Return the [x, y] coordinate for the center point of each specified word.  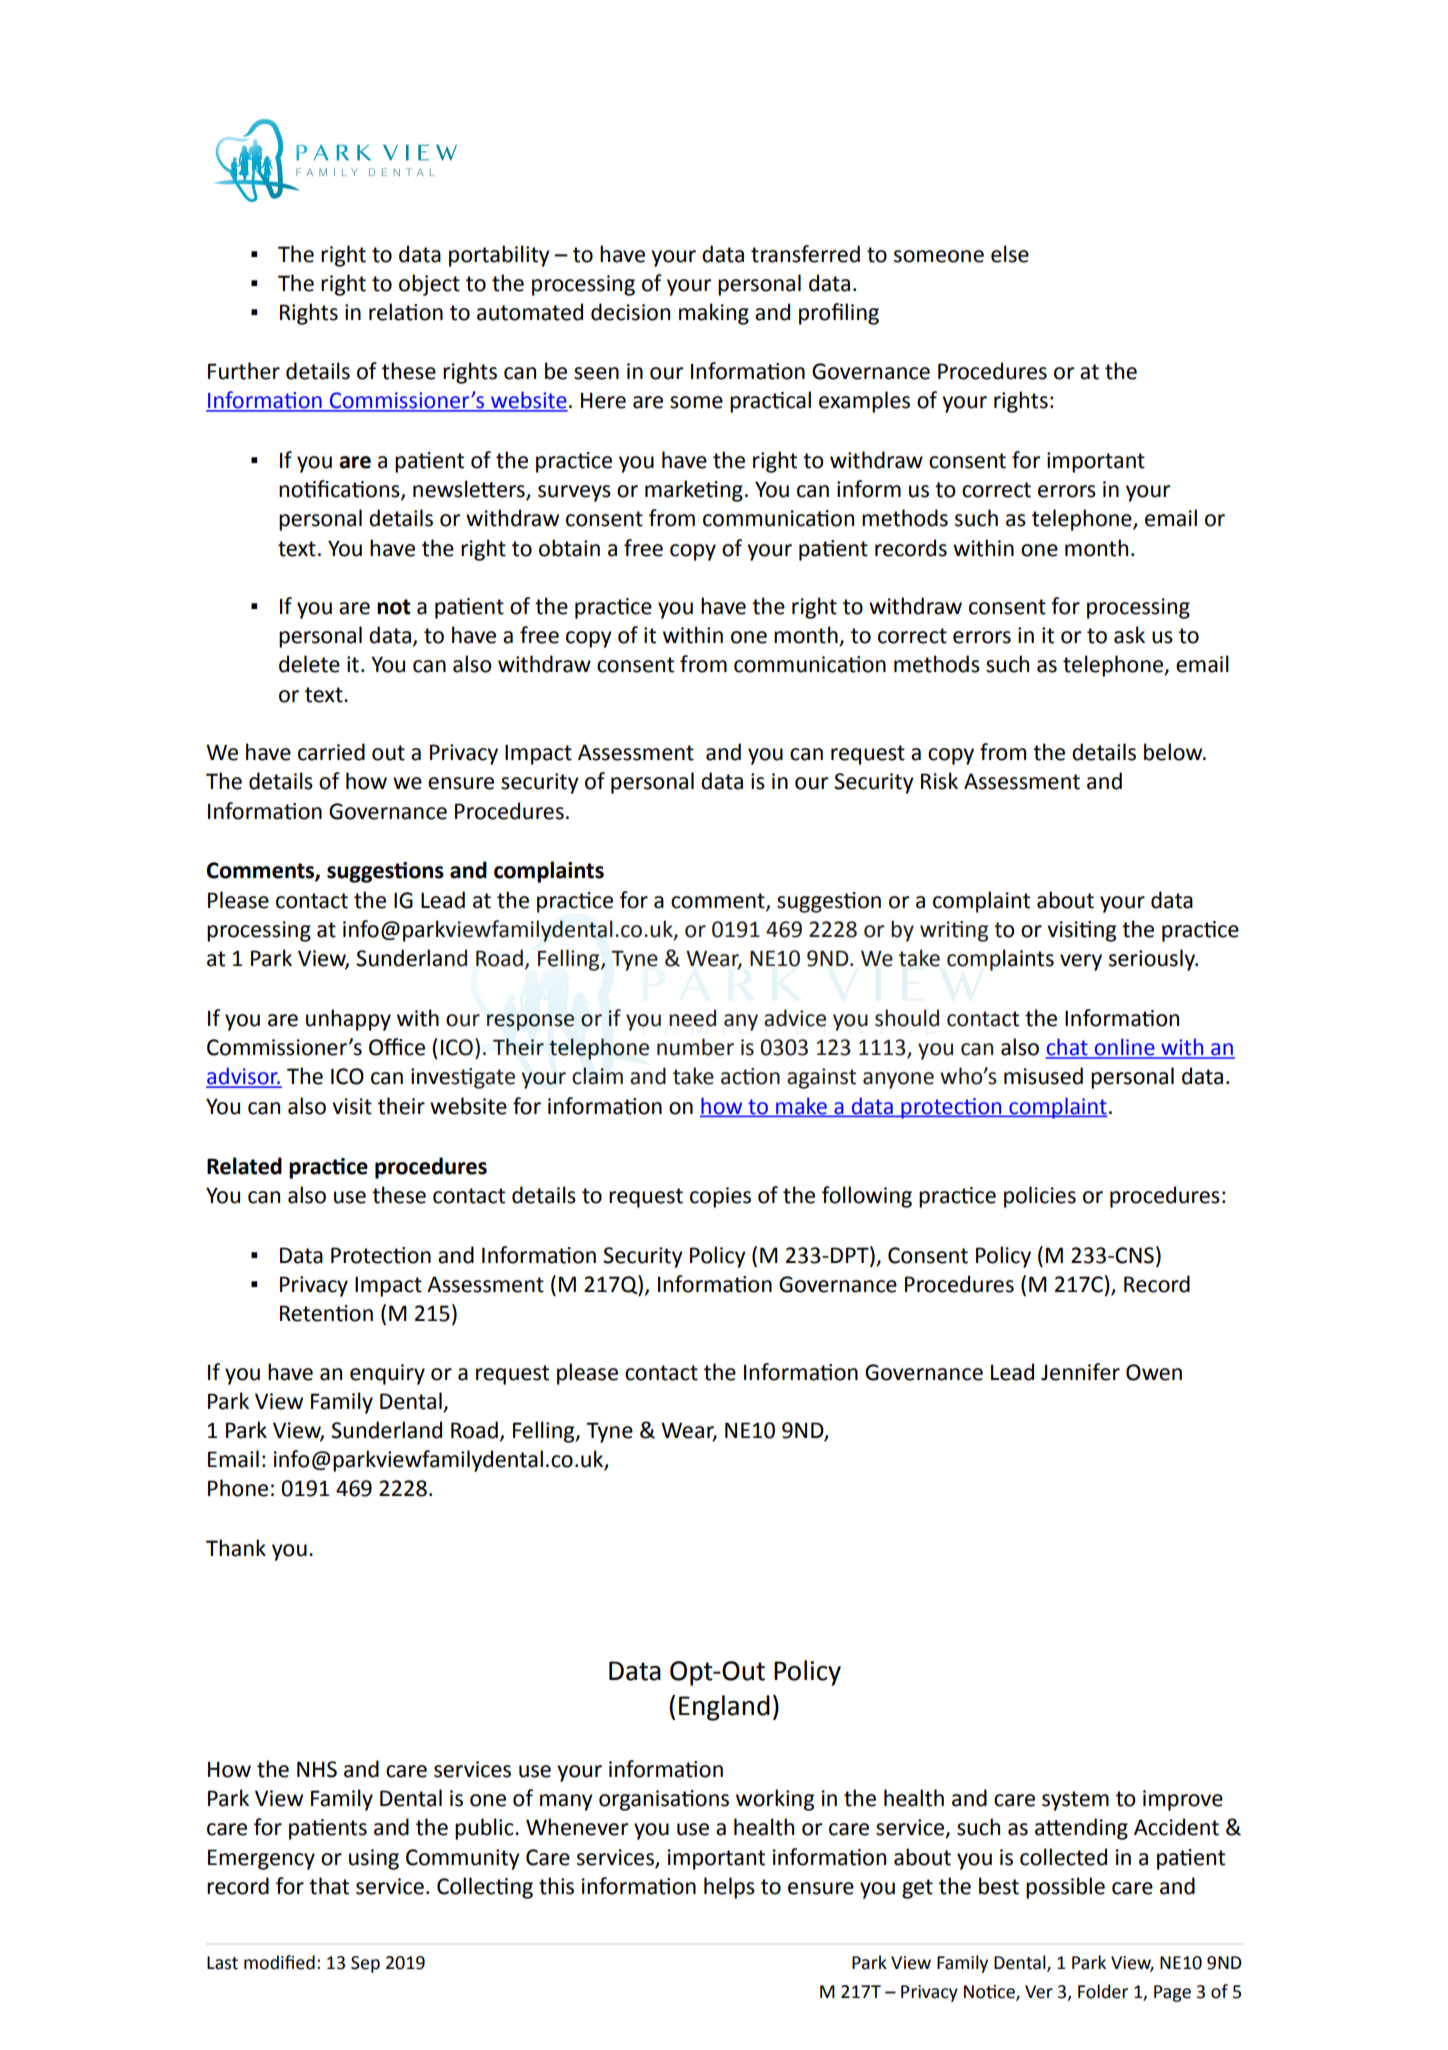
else [1010, 254]
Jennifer [1080, 1372]
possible [1065, 1888]
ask [1129, 635]
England [724, 1708]
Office [397, 1047]
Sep [365, 1964]
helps [729, 1888]
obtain [569, 548]
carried [331, 752]
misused [1043, 1076]
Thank [236, 1548]
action [750, 1076]
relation [406, 312]
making [714, 314]
